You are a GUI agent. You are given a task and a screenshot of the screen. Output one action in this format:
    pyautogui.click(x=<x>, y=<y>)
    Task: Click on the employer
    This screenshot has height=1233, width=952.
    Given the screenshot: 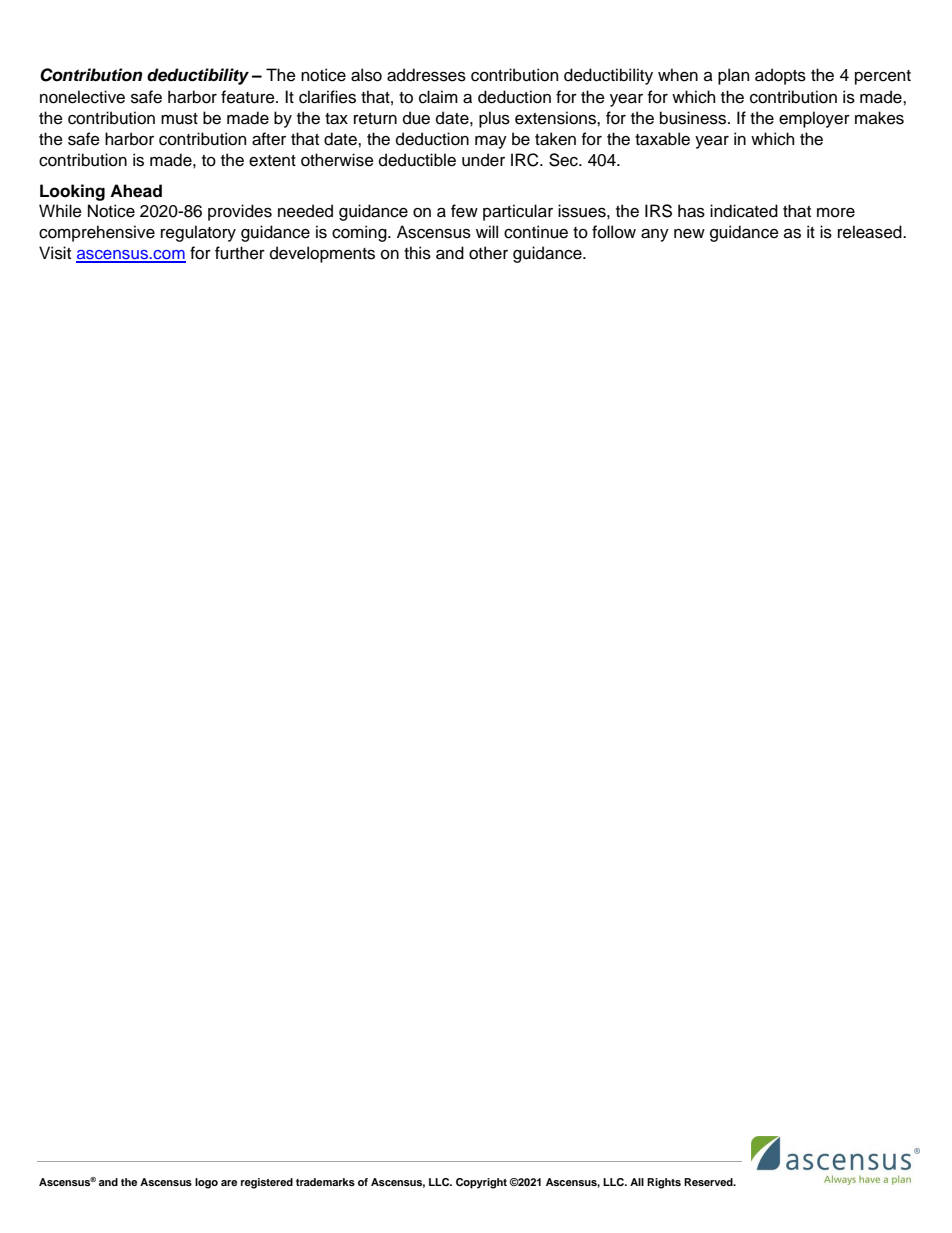 What is the action you would take?
    pyautogui.click(x=814, y=119)
